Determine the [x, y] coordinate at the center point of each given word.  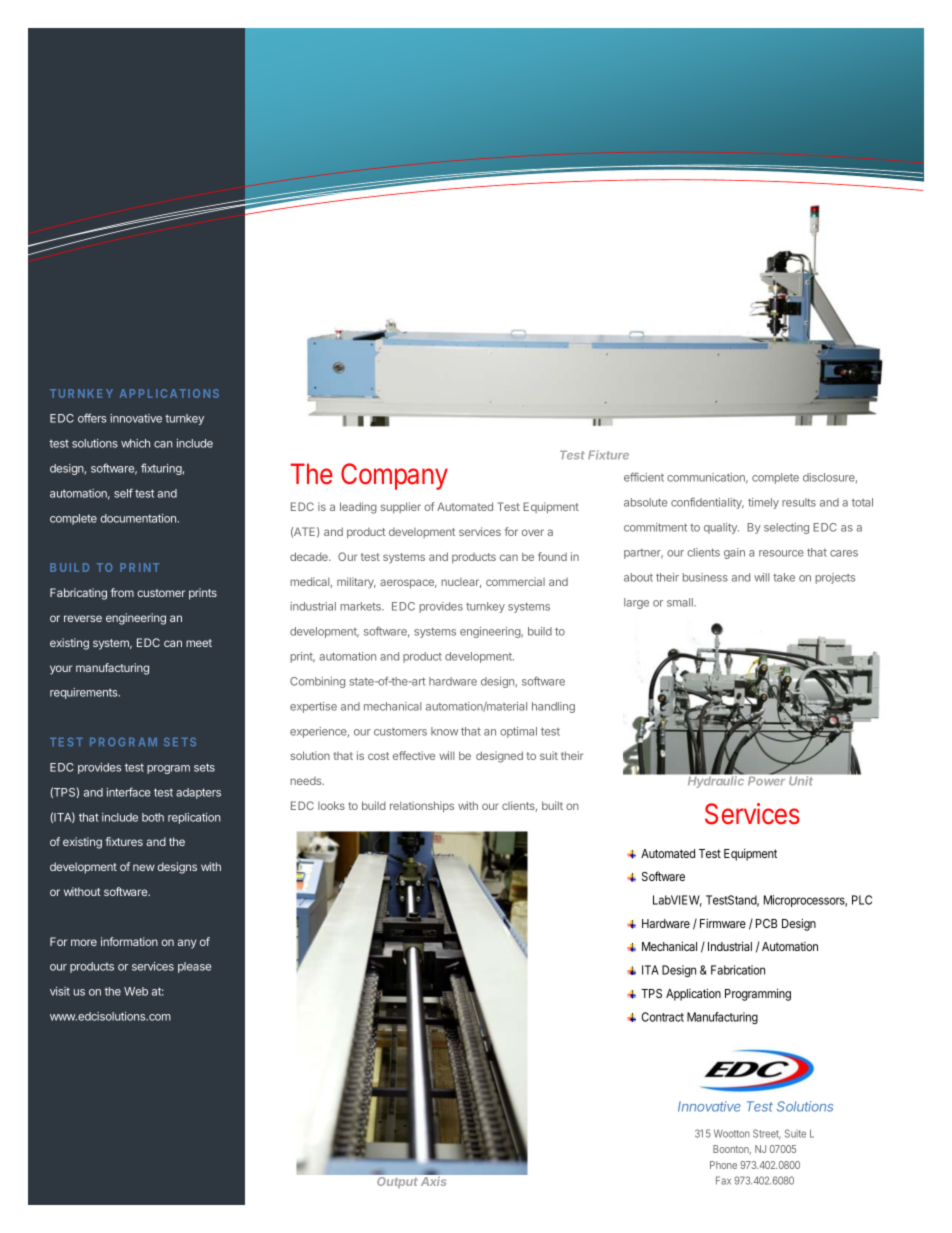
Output [397, 1182]
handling [553, 707]
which [135, 443]
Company [394, 476]
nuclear [461, 583]
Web [136, 991]
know [444, 731]
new [144, 867]
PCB [766, 923]
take [784, 577]
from [122, 592]
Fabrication [738, 970]
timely [763, 503]
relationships [422, 807]
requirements [85, 693]
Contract [663, 1017]
